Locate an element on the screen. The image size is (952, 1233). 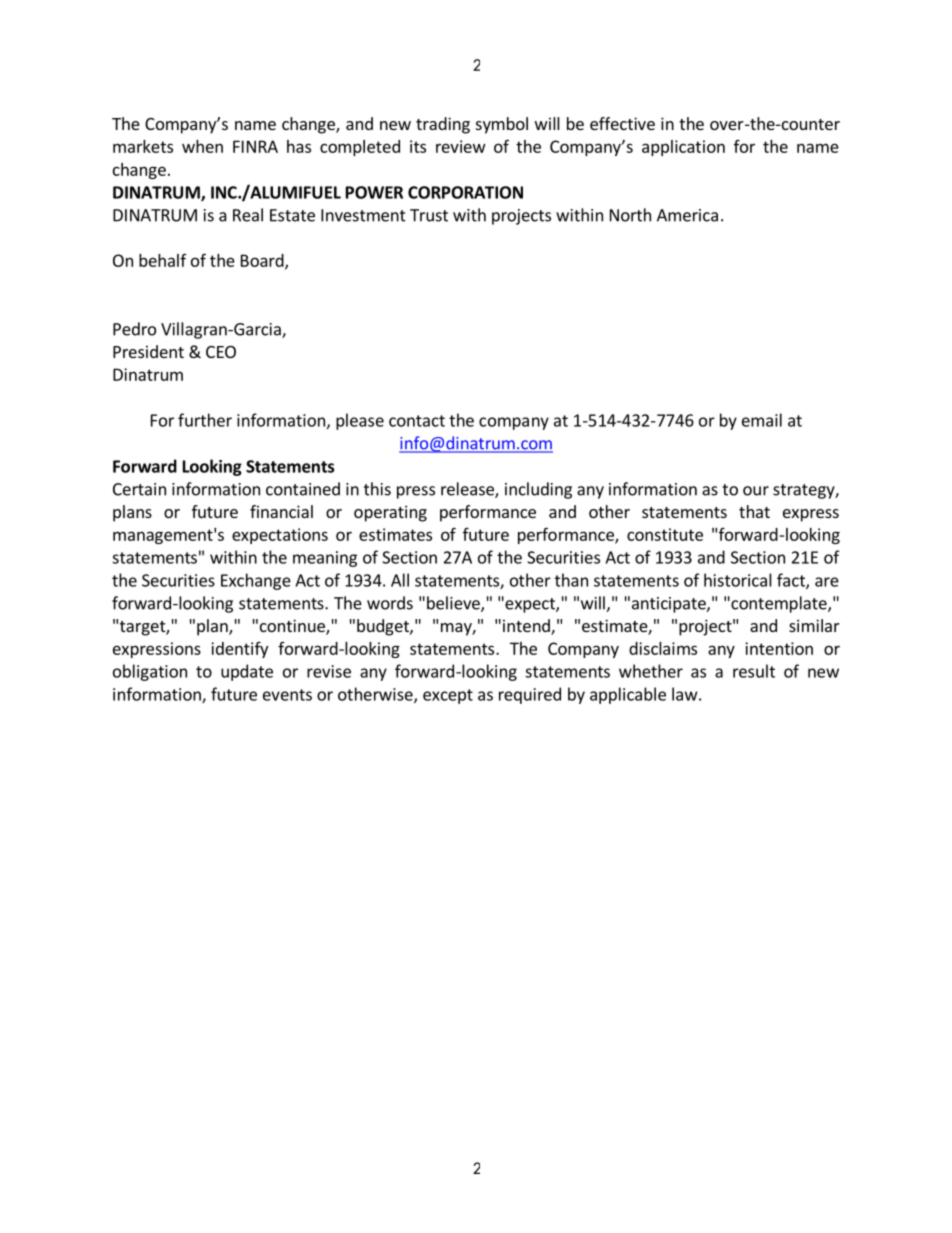
except is located at coordinates (448, 696).
